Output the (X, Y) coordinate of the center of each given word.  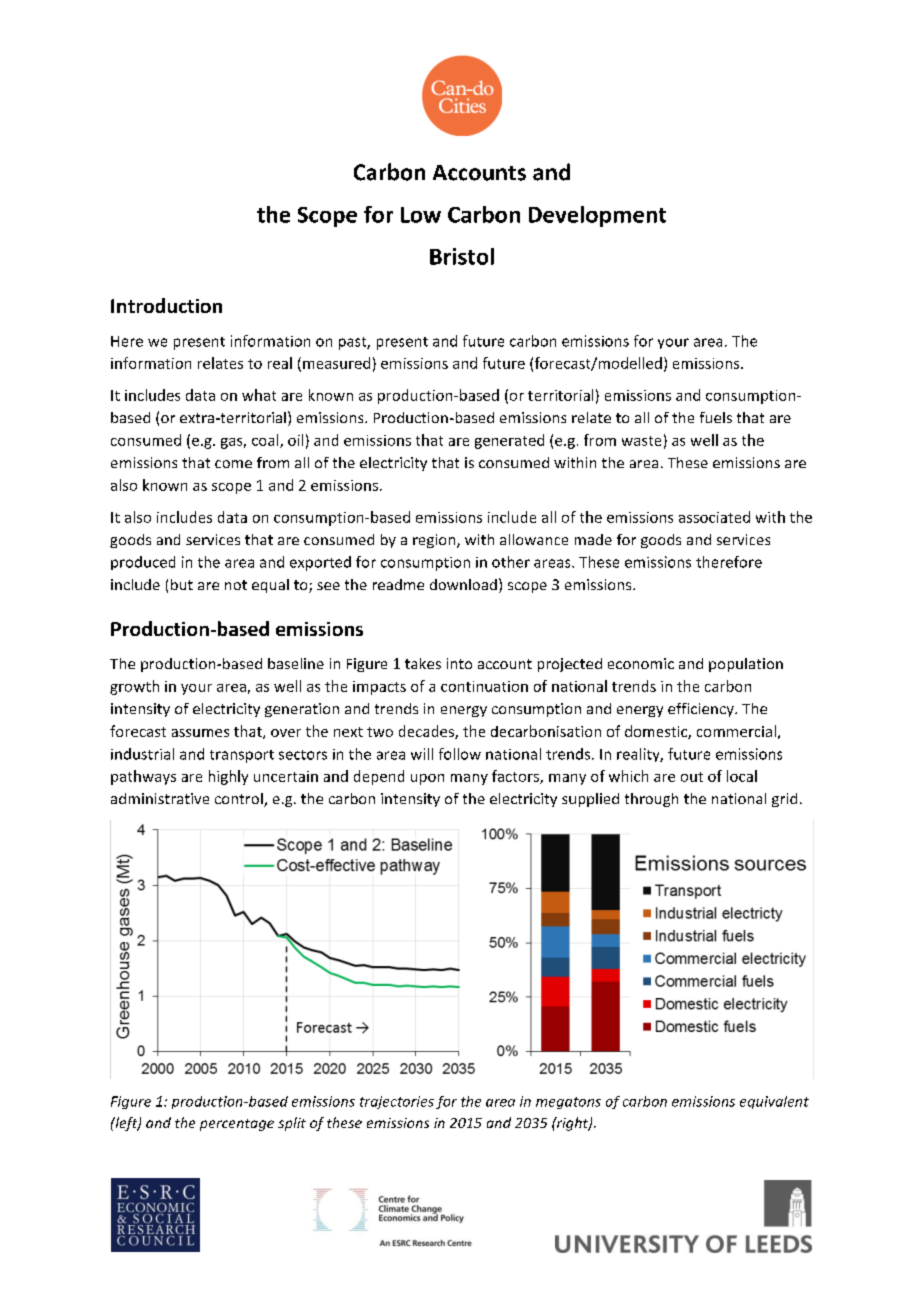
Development (597, 216)
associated (714, 517)
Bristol (462, 256)
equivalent (774, 1102)
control (240, 800)
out (692, 777)
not (236, 585)
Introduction (166, 305)
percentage (237, 1125)
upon (427, 779)
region (435, 541)
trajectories (397, 1102)
